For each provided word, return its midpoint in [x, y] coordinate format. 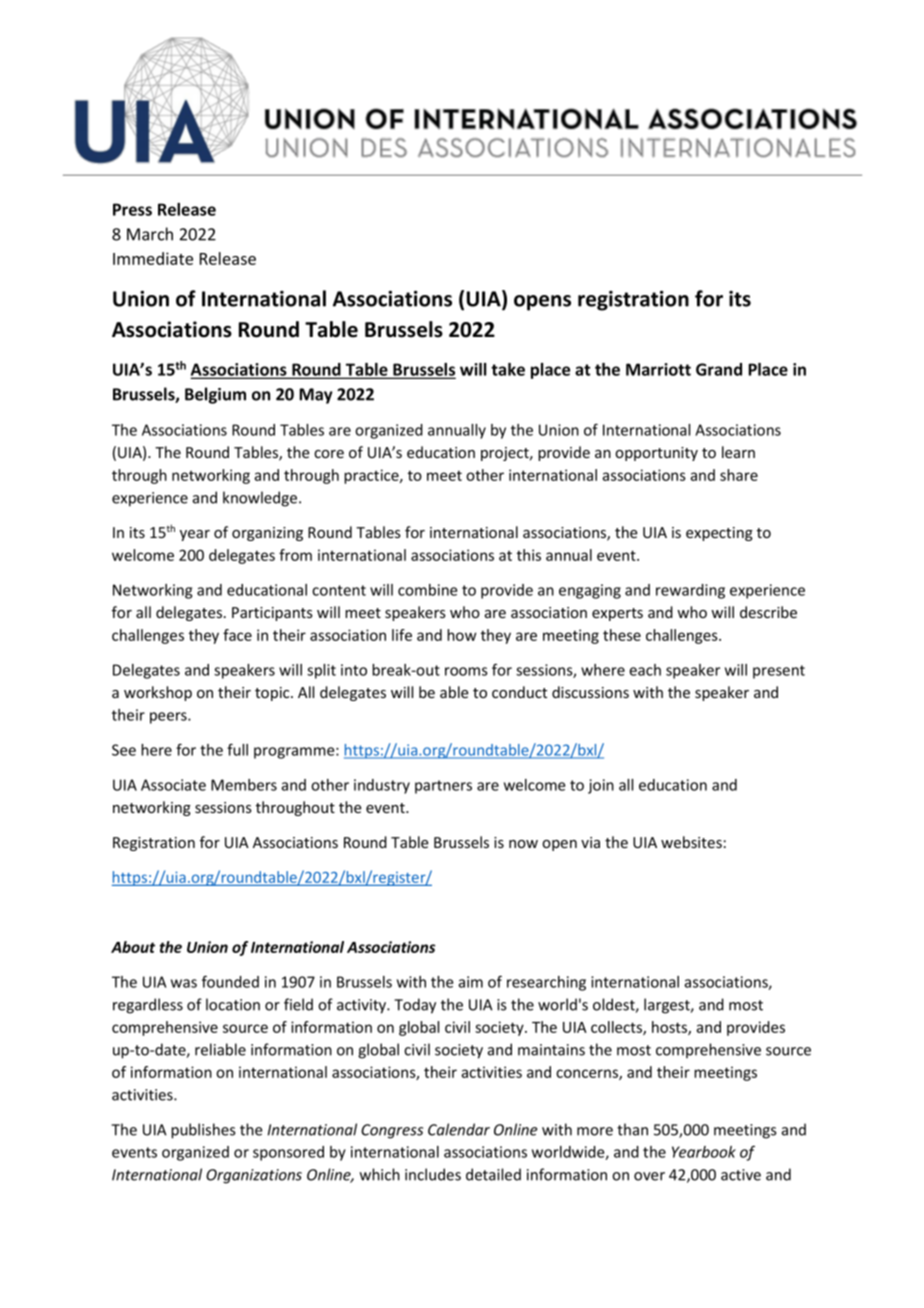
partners [443, 787]
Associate [173, 785]
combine [427, 590]
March [150, 234]
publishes [203, 1131]
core [329, 454]
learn [738, 452]
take [508, 369]
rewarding [690, 591]
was [184, 983]
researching [546, 983]
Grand [719, 369]
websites [691, 842]
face [237, 635]
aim [470, 982]
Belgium [215, 395]
